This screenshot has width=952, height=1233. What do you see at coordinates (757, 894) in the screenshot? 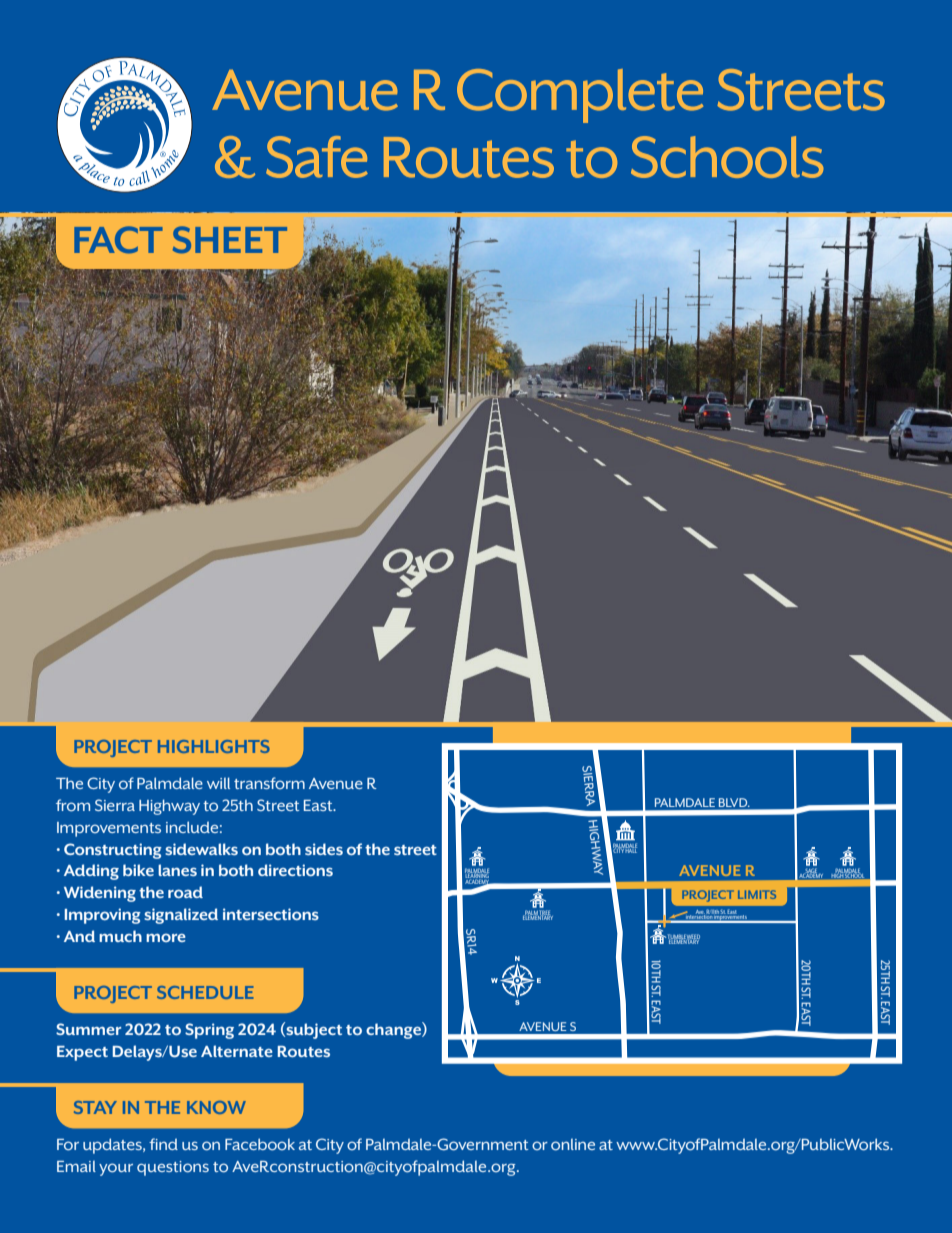
I see `LIMITS` at bounding box center [757, 894].
